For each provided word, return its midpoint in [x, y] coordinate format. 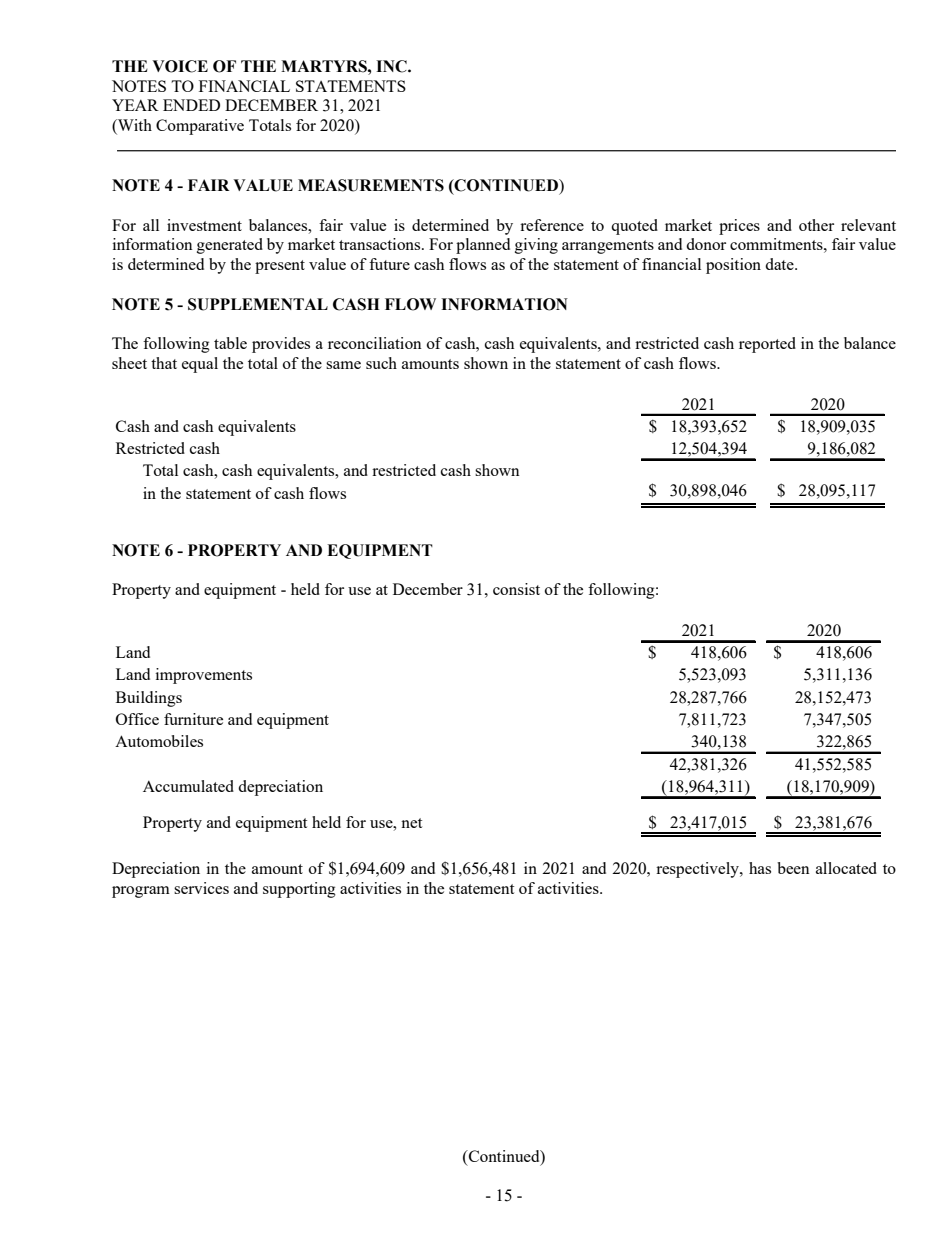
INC [392, 66]
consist [516, 589]
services [201, 888]
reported [767, 345]
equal [200, 365]
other [816, 225]
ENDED [191, 105]
